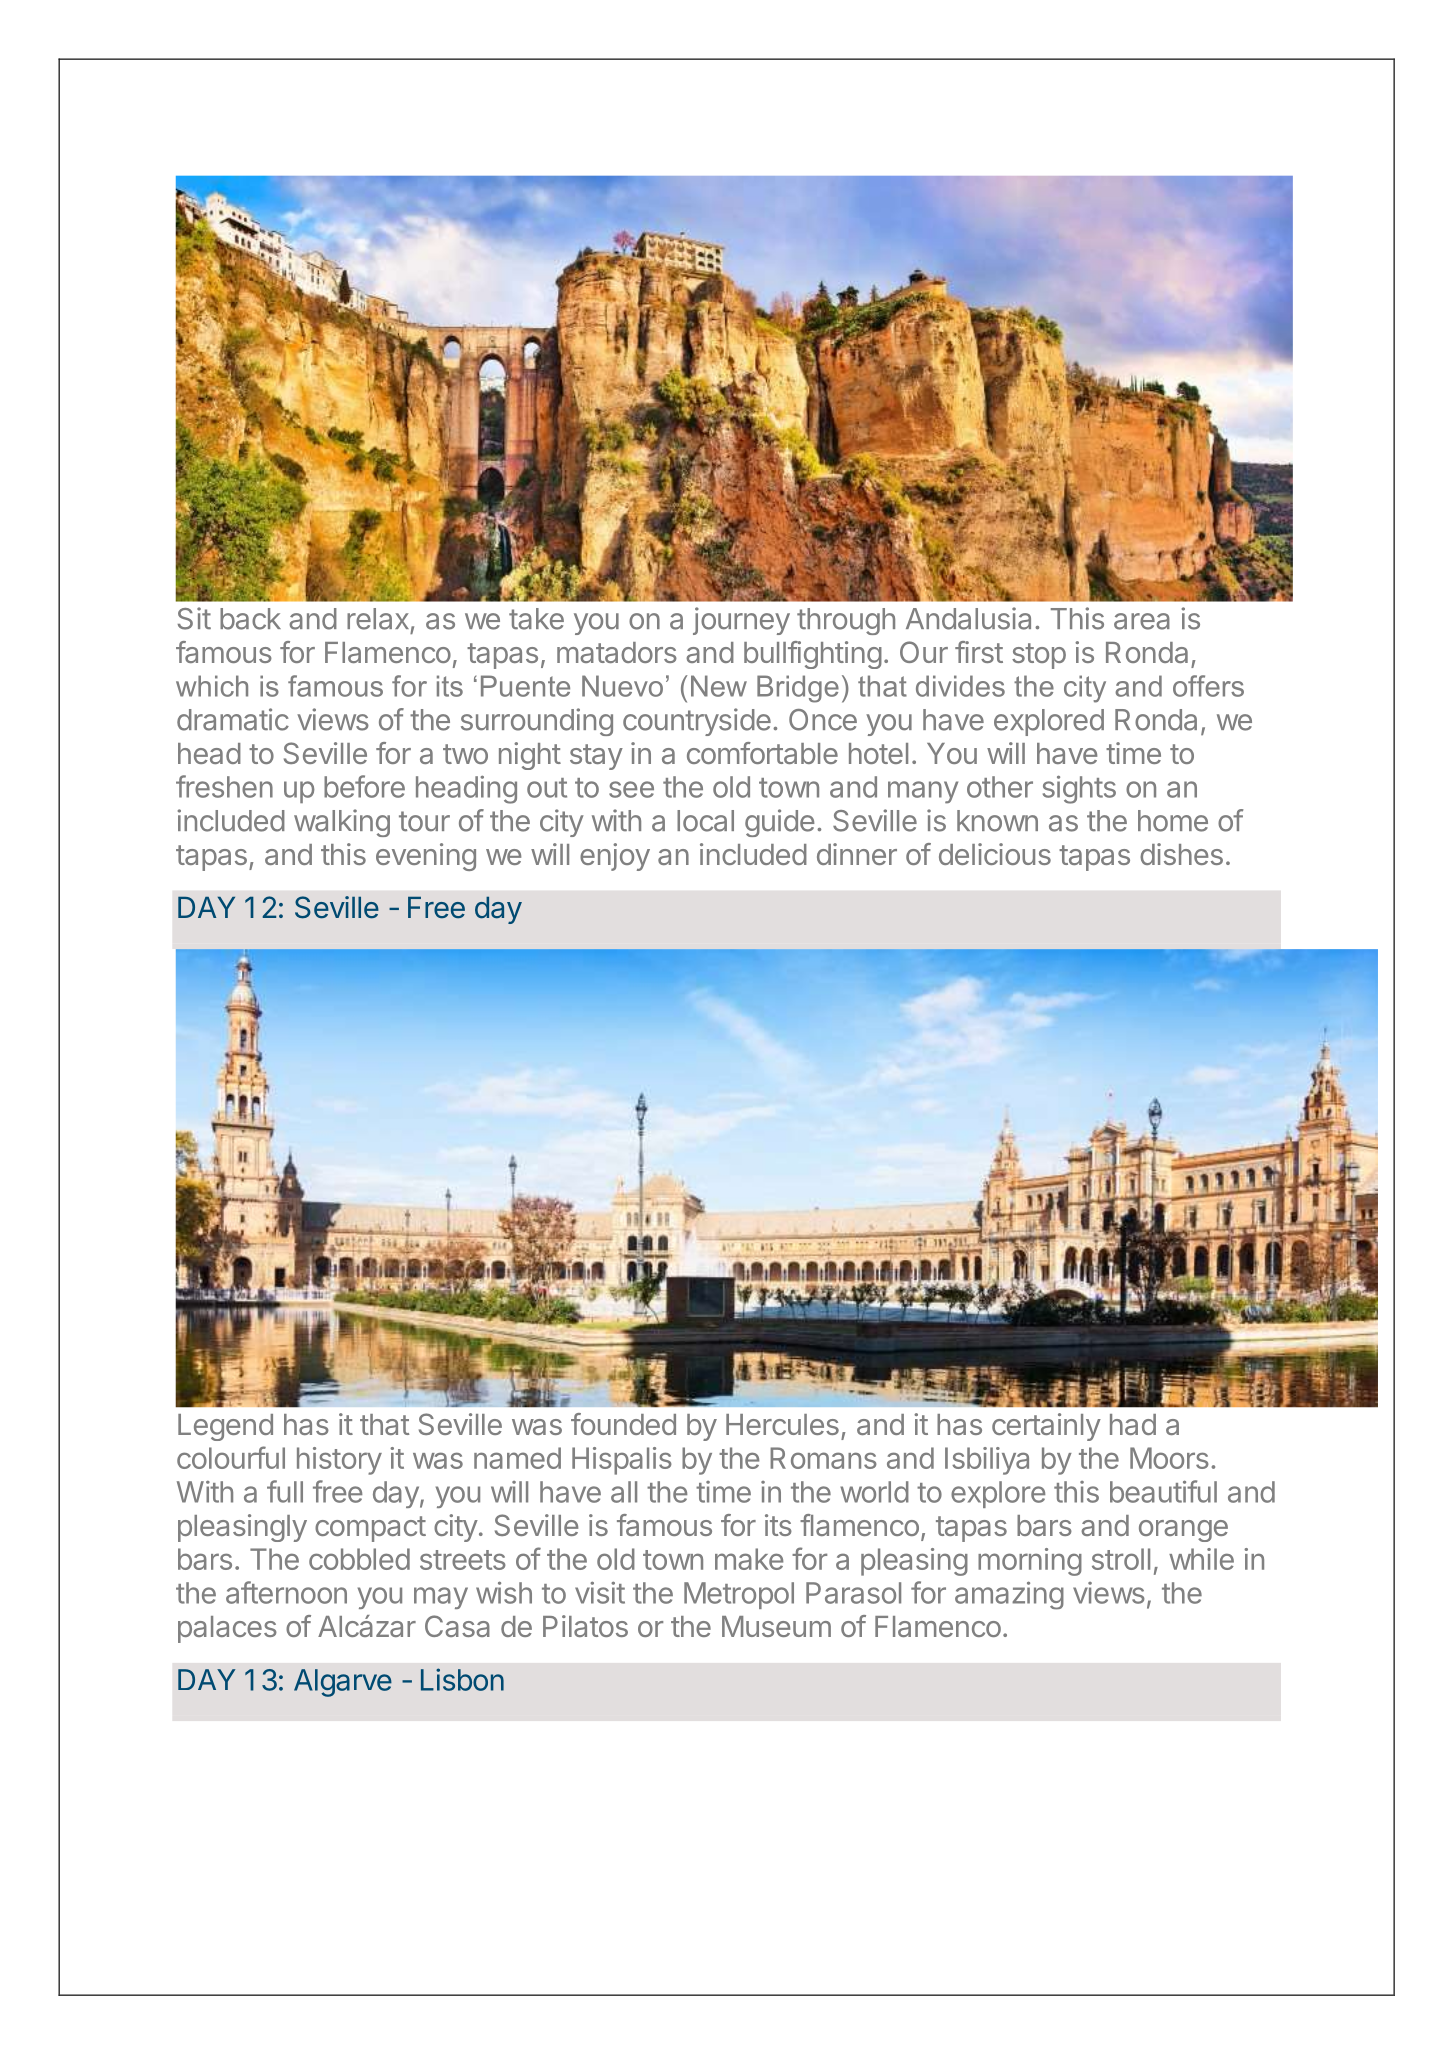 The image size is (1453, 2054). Describe the element at coordinates (343, 1683) in the screenshot. I see `Algarve` at that location.
